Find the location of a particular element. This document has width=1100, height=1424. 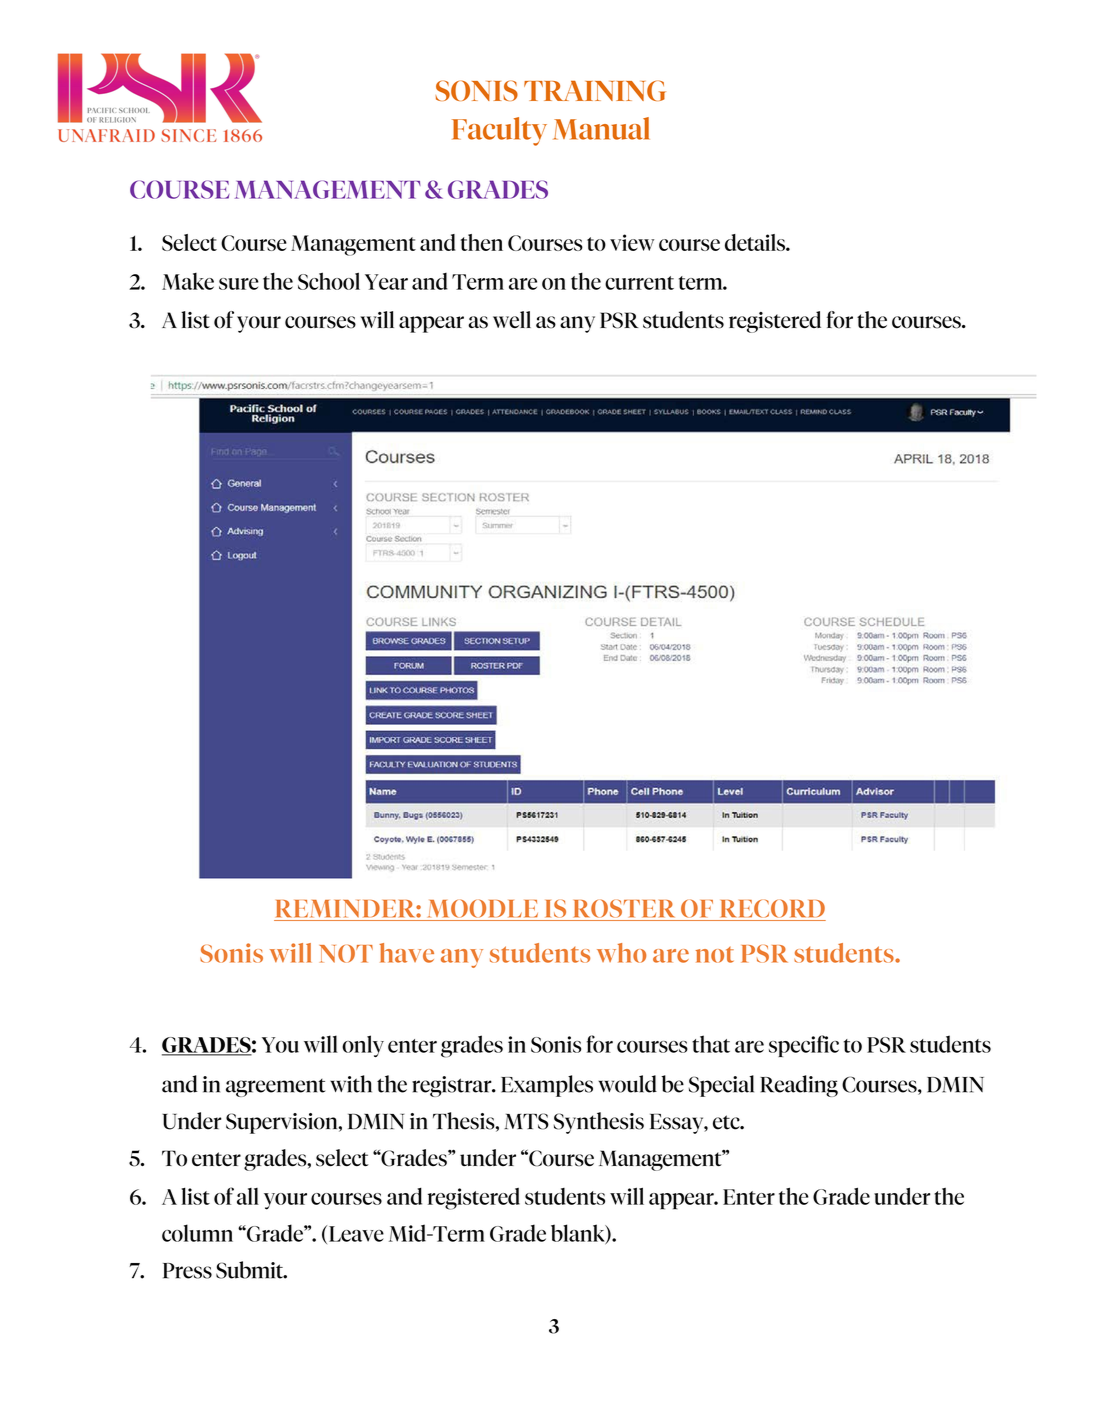

MOODLE is located at coordinates (483, 908).
